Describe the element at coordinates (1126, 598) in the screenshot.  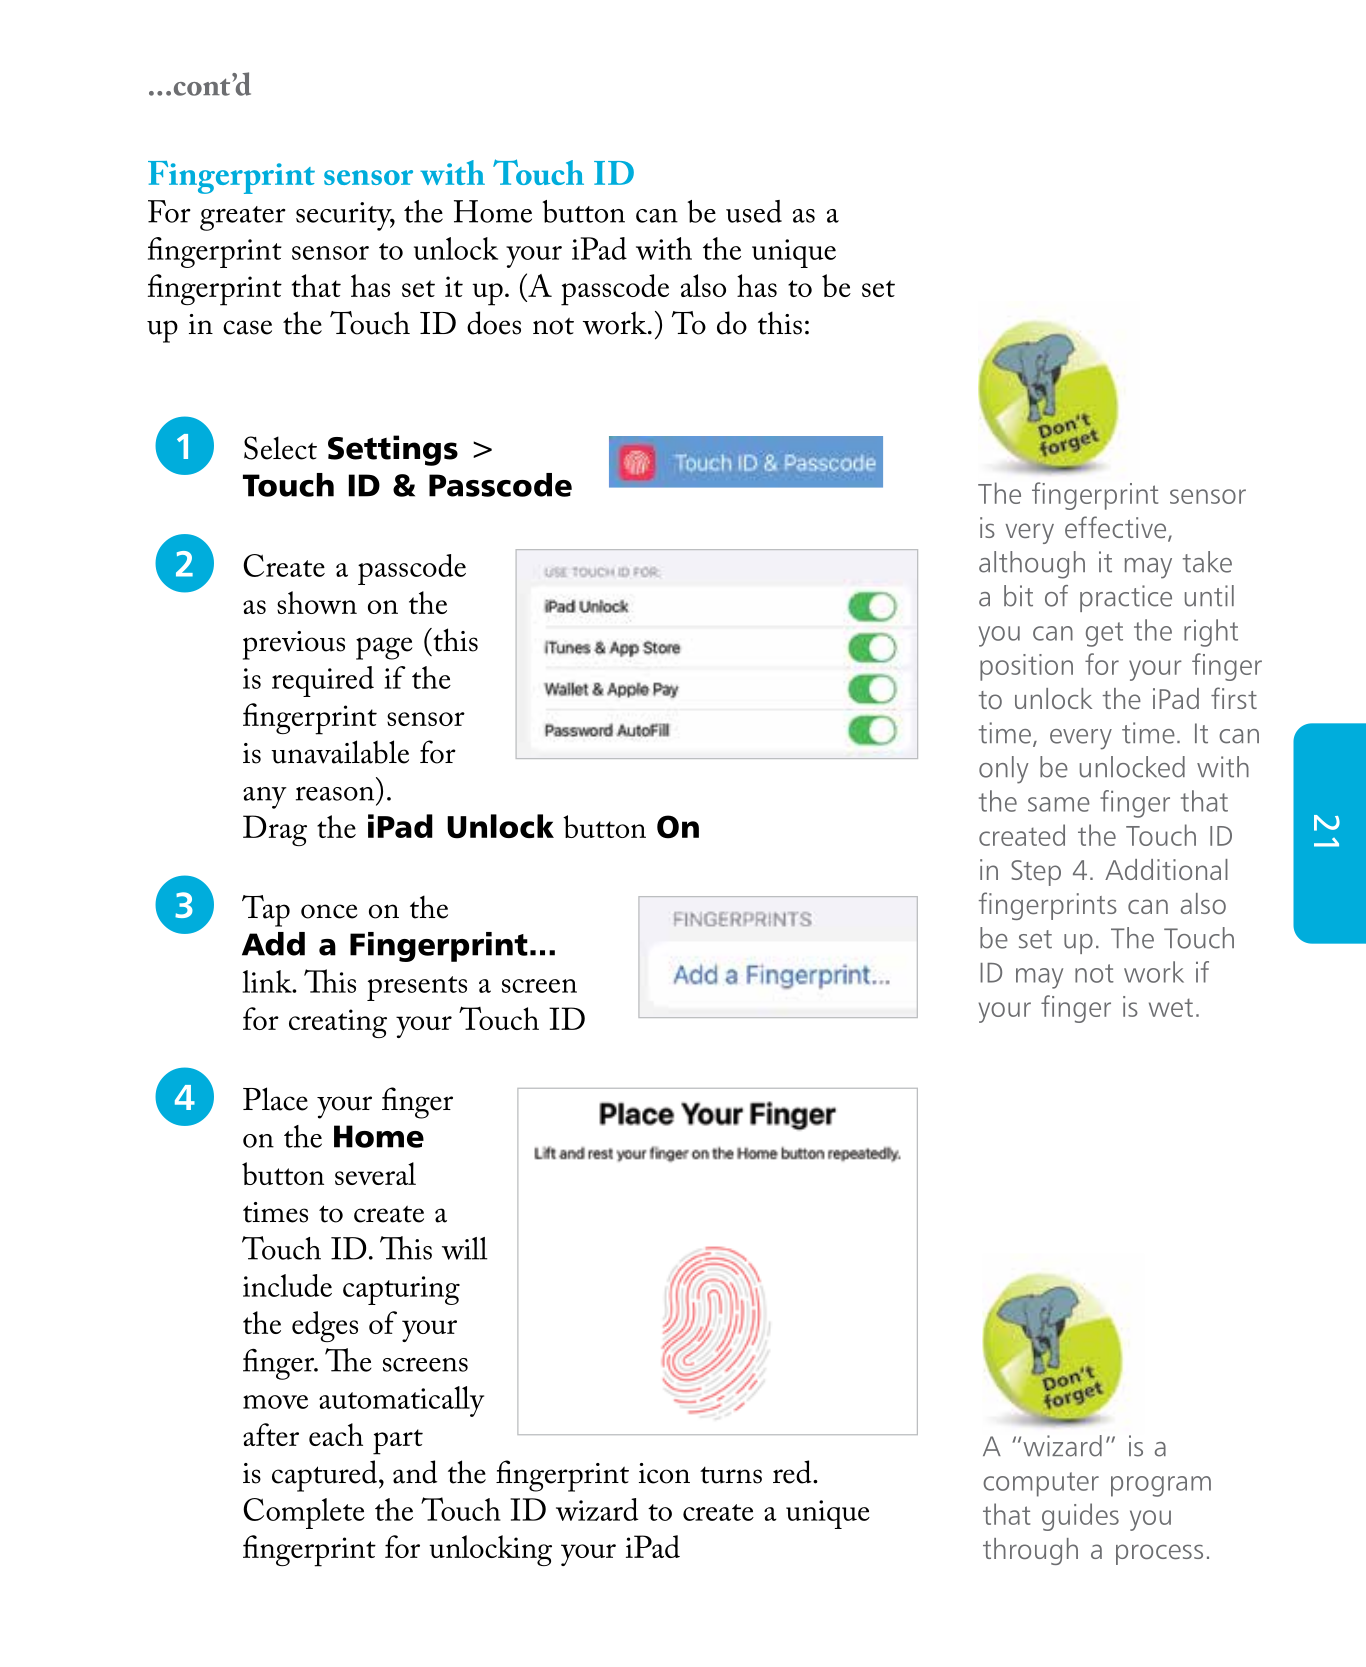
I see `practice` at that location.
